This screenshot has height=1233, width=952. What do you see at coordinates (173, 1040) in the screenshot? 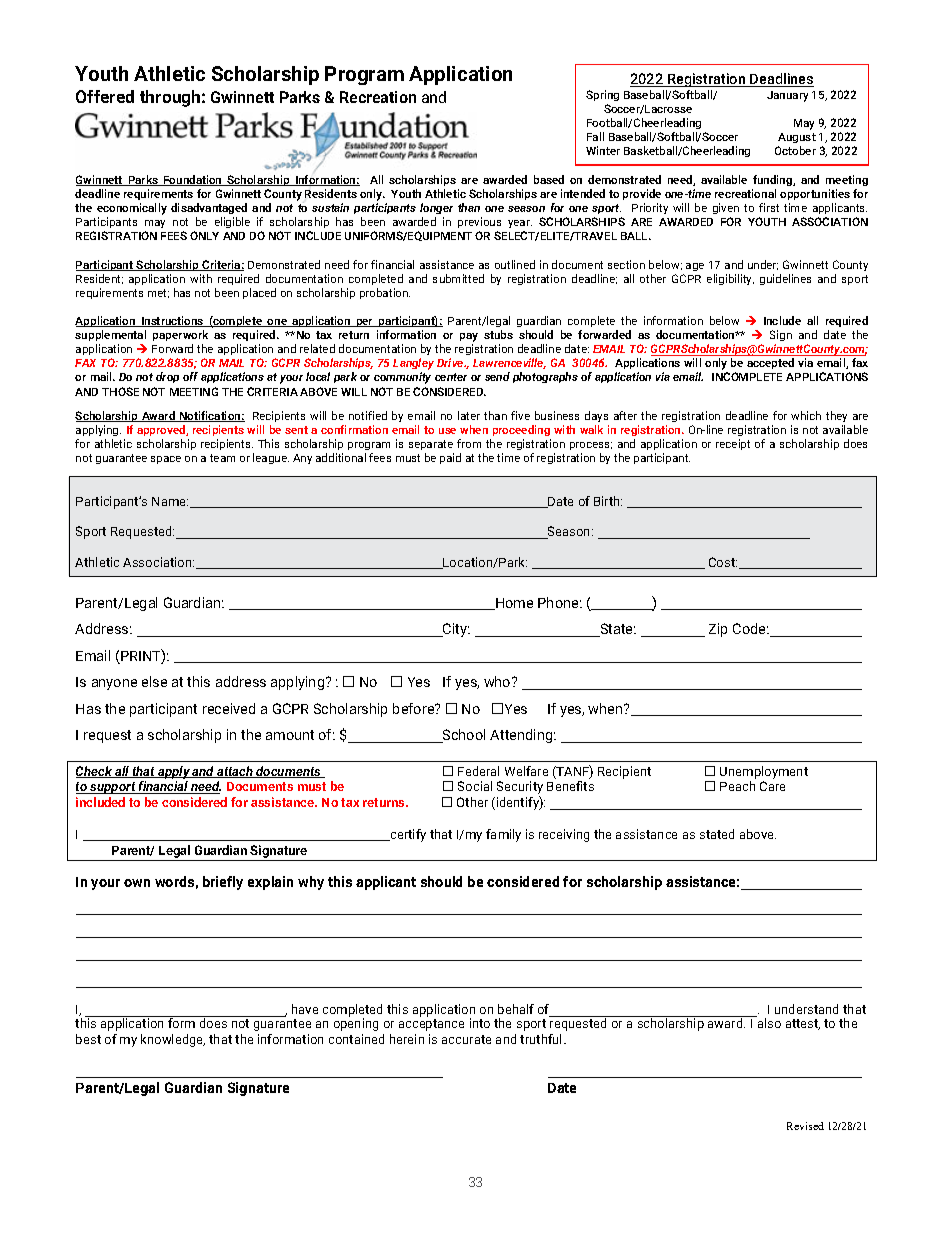
I see `knowledge` at bounding box center [173, 1040].
